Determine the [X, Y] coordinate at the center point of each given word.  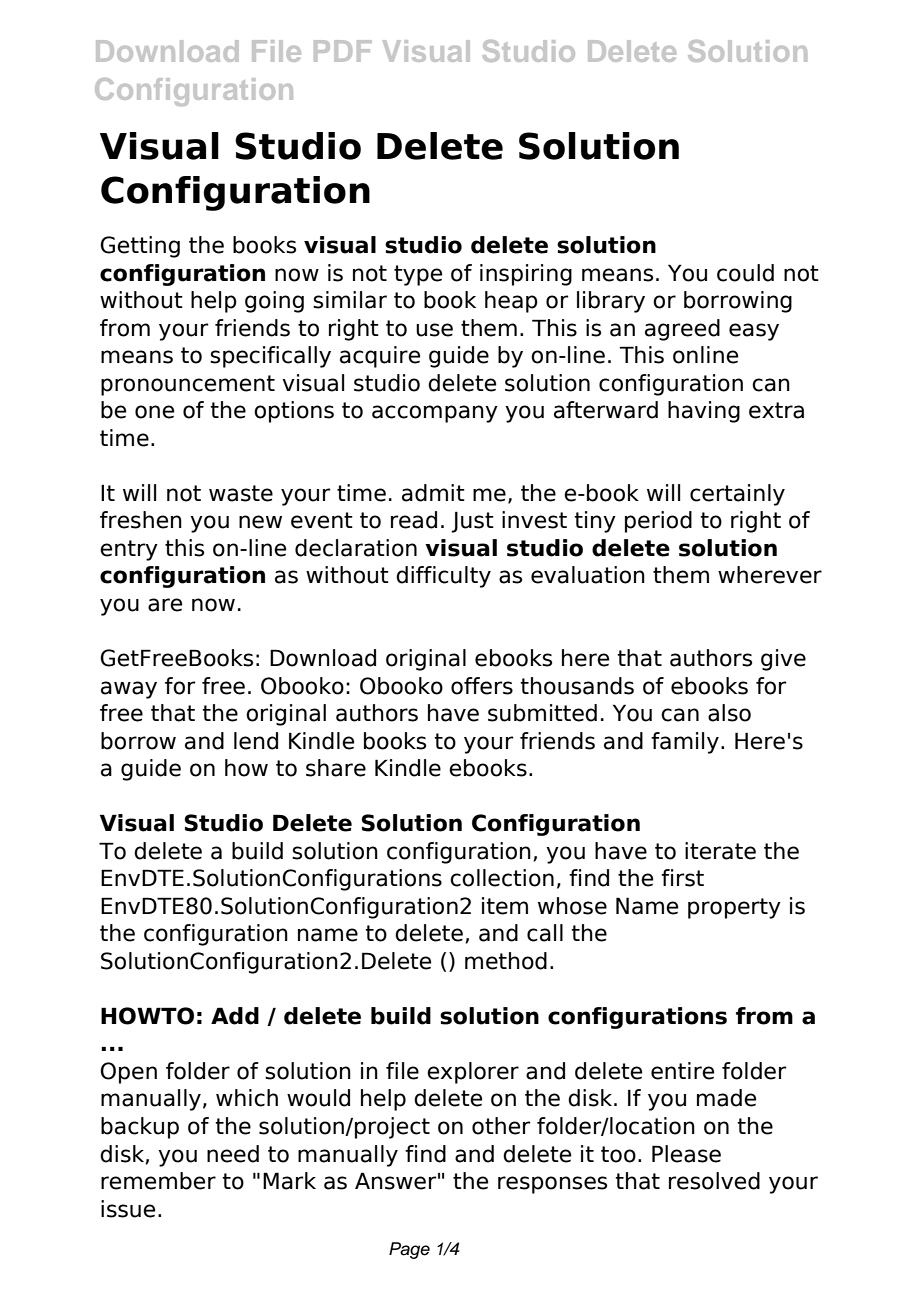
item [505, 906]
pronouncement [188, 385]
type [418, 275]
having [704, 412]
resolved [714, 1181]
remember [158, 1181]
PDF [343, 51]
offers [482, 686]
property [734, 908]
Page [409, 1250]
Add [235, 1016]
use [434, 330]
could [745, 273]
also [729, 713]
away [129, 690]
